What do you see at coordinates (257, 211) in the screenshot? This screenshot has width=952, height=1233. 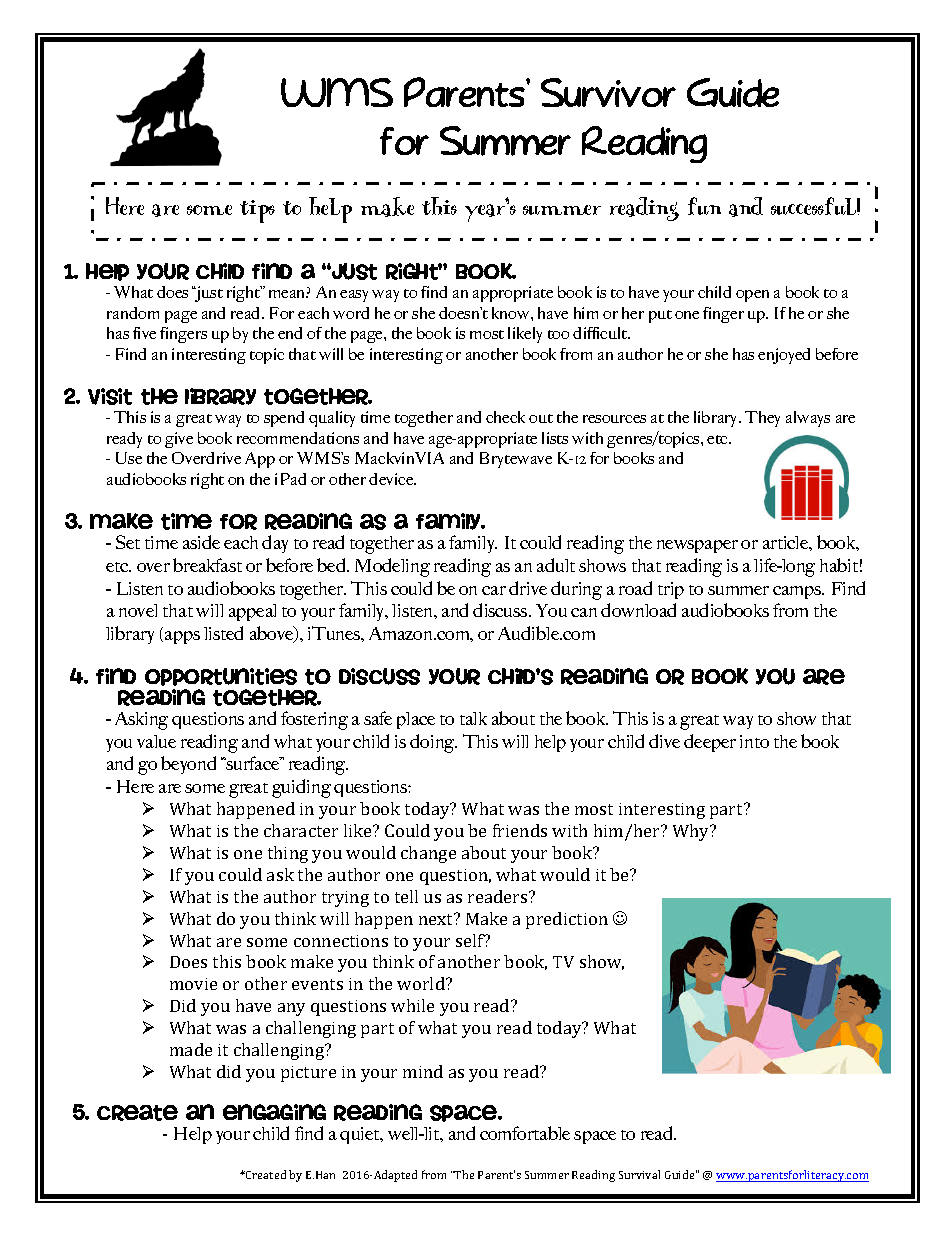 I see `tips` at bounding box center [257, 211].
